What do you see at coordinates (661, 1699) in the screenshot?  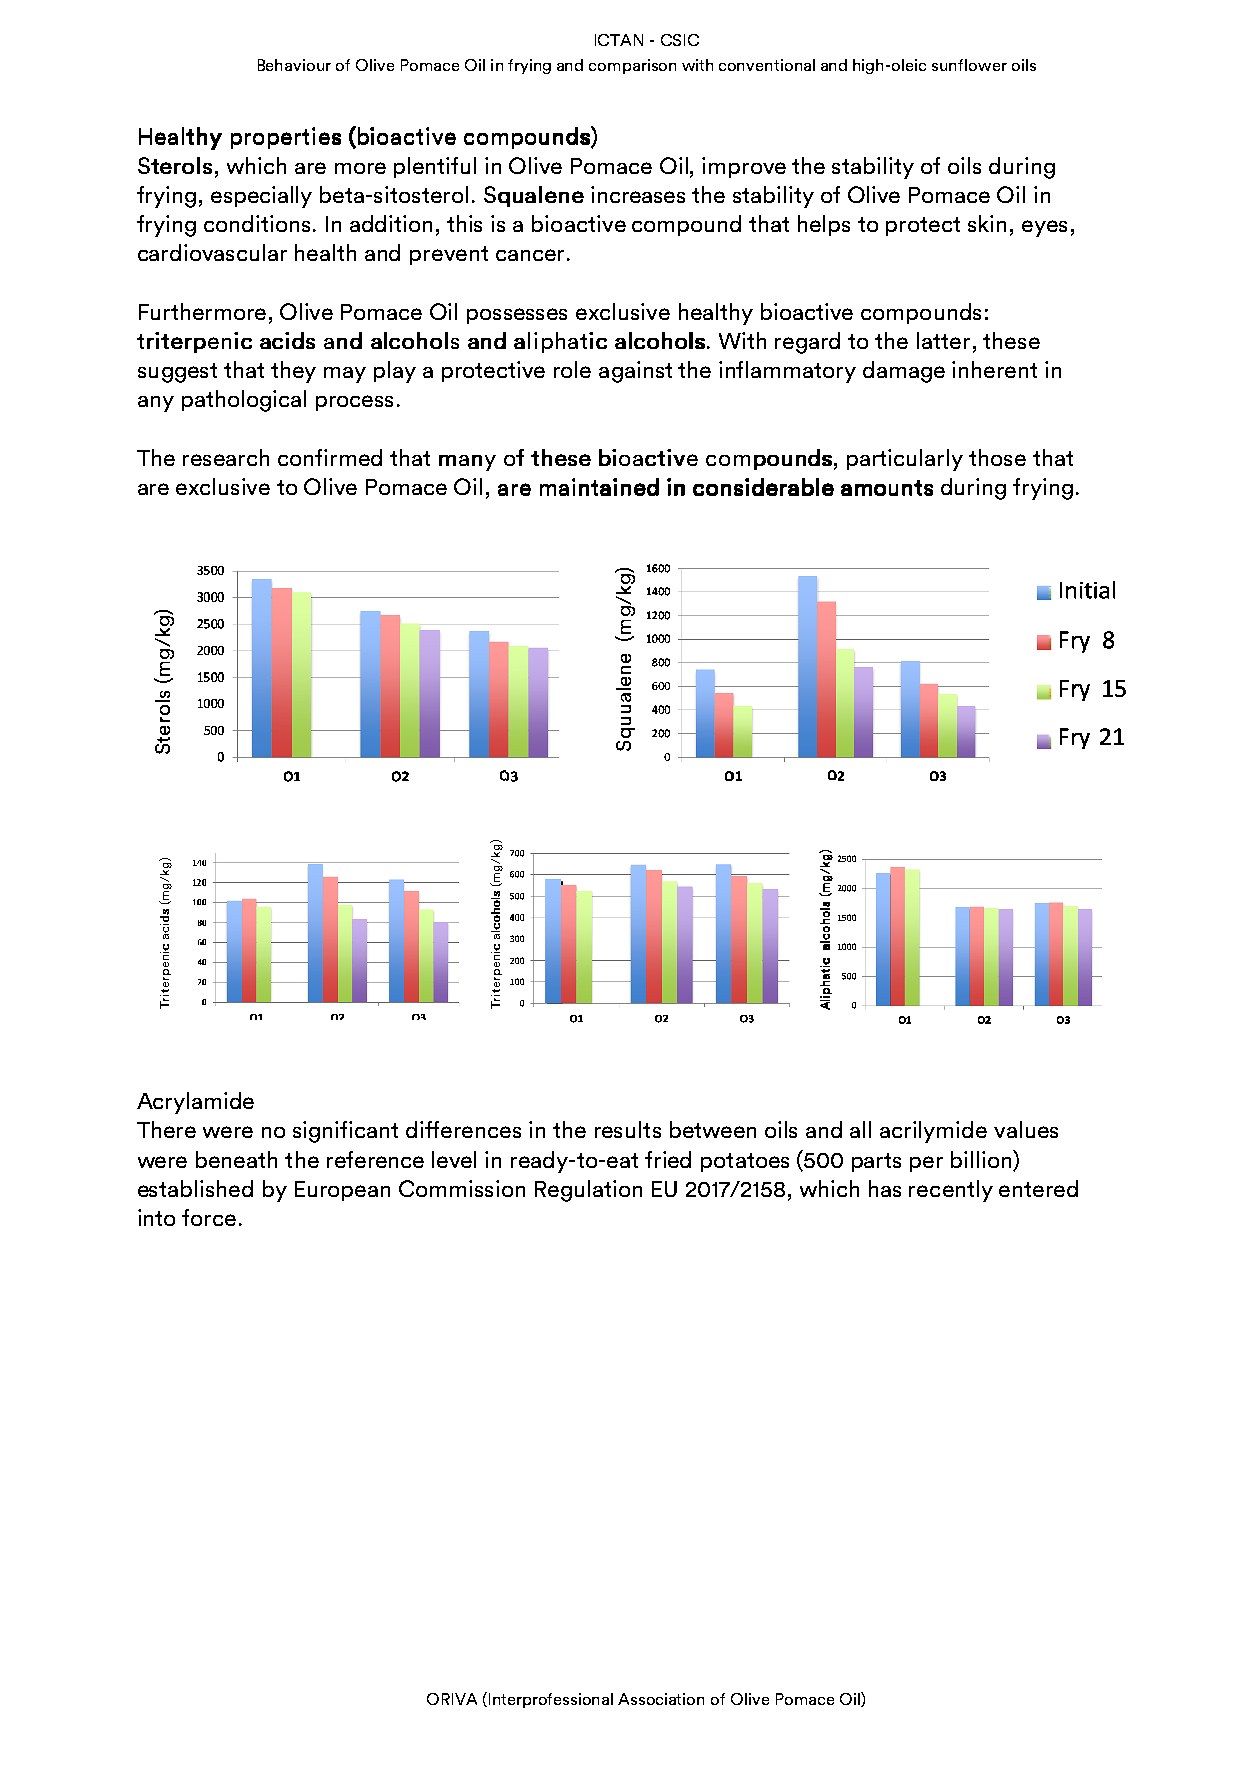 I see `Association` at bounding box center [661, 1699].
